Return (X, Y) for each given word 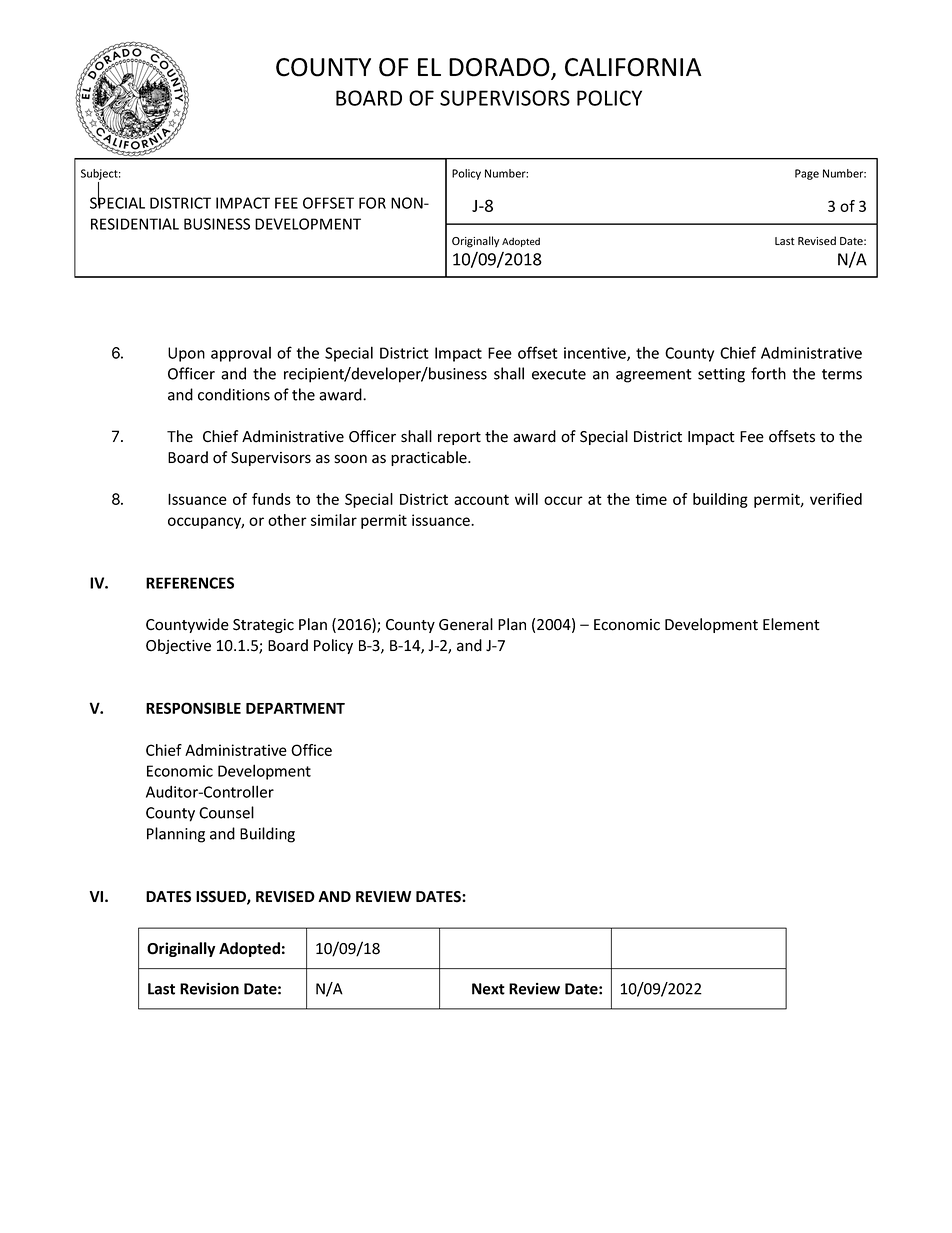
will (526, 499)
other (287, 520)
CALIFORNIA (633, 67)
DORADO (500, 68)
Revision (209, 989)
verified (836, 499)
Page (807, 174)
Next (488, 989)
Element (791, 624)
